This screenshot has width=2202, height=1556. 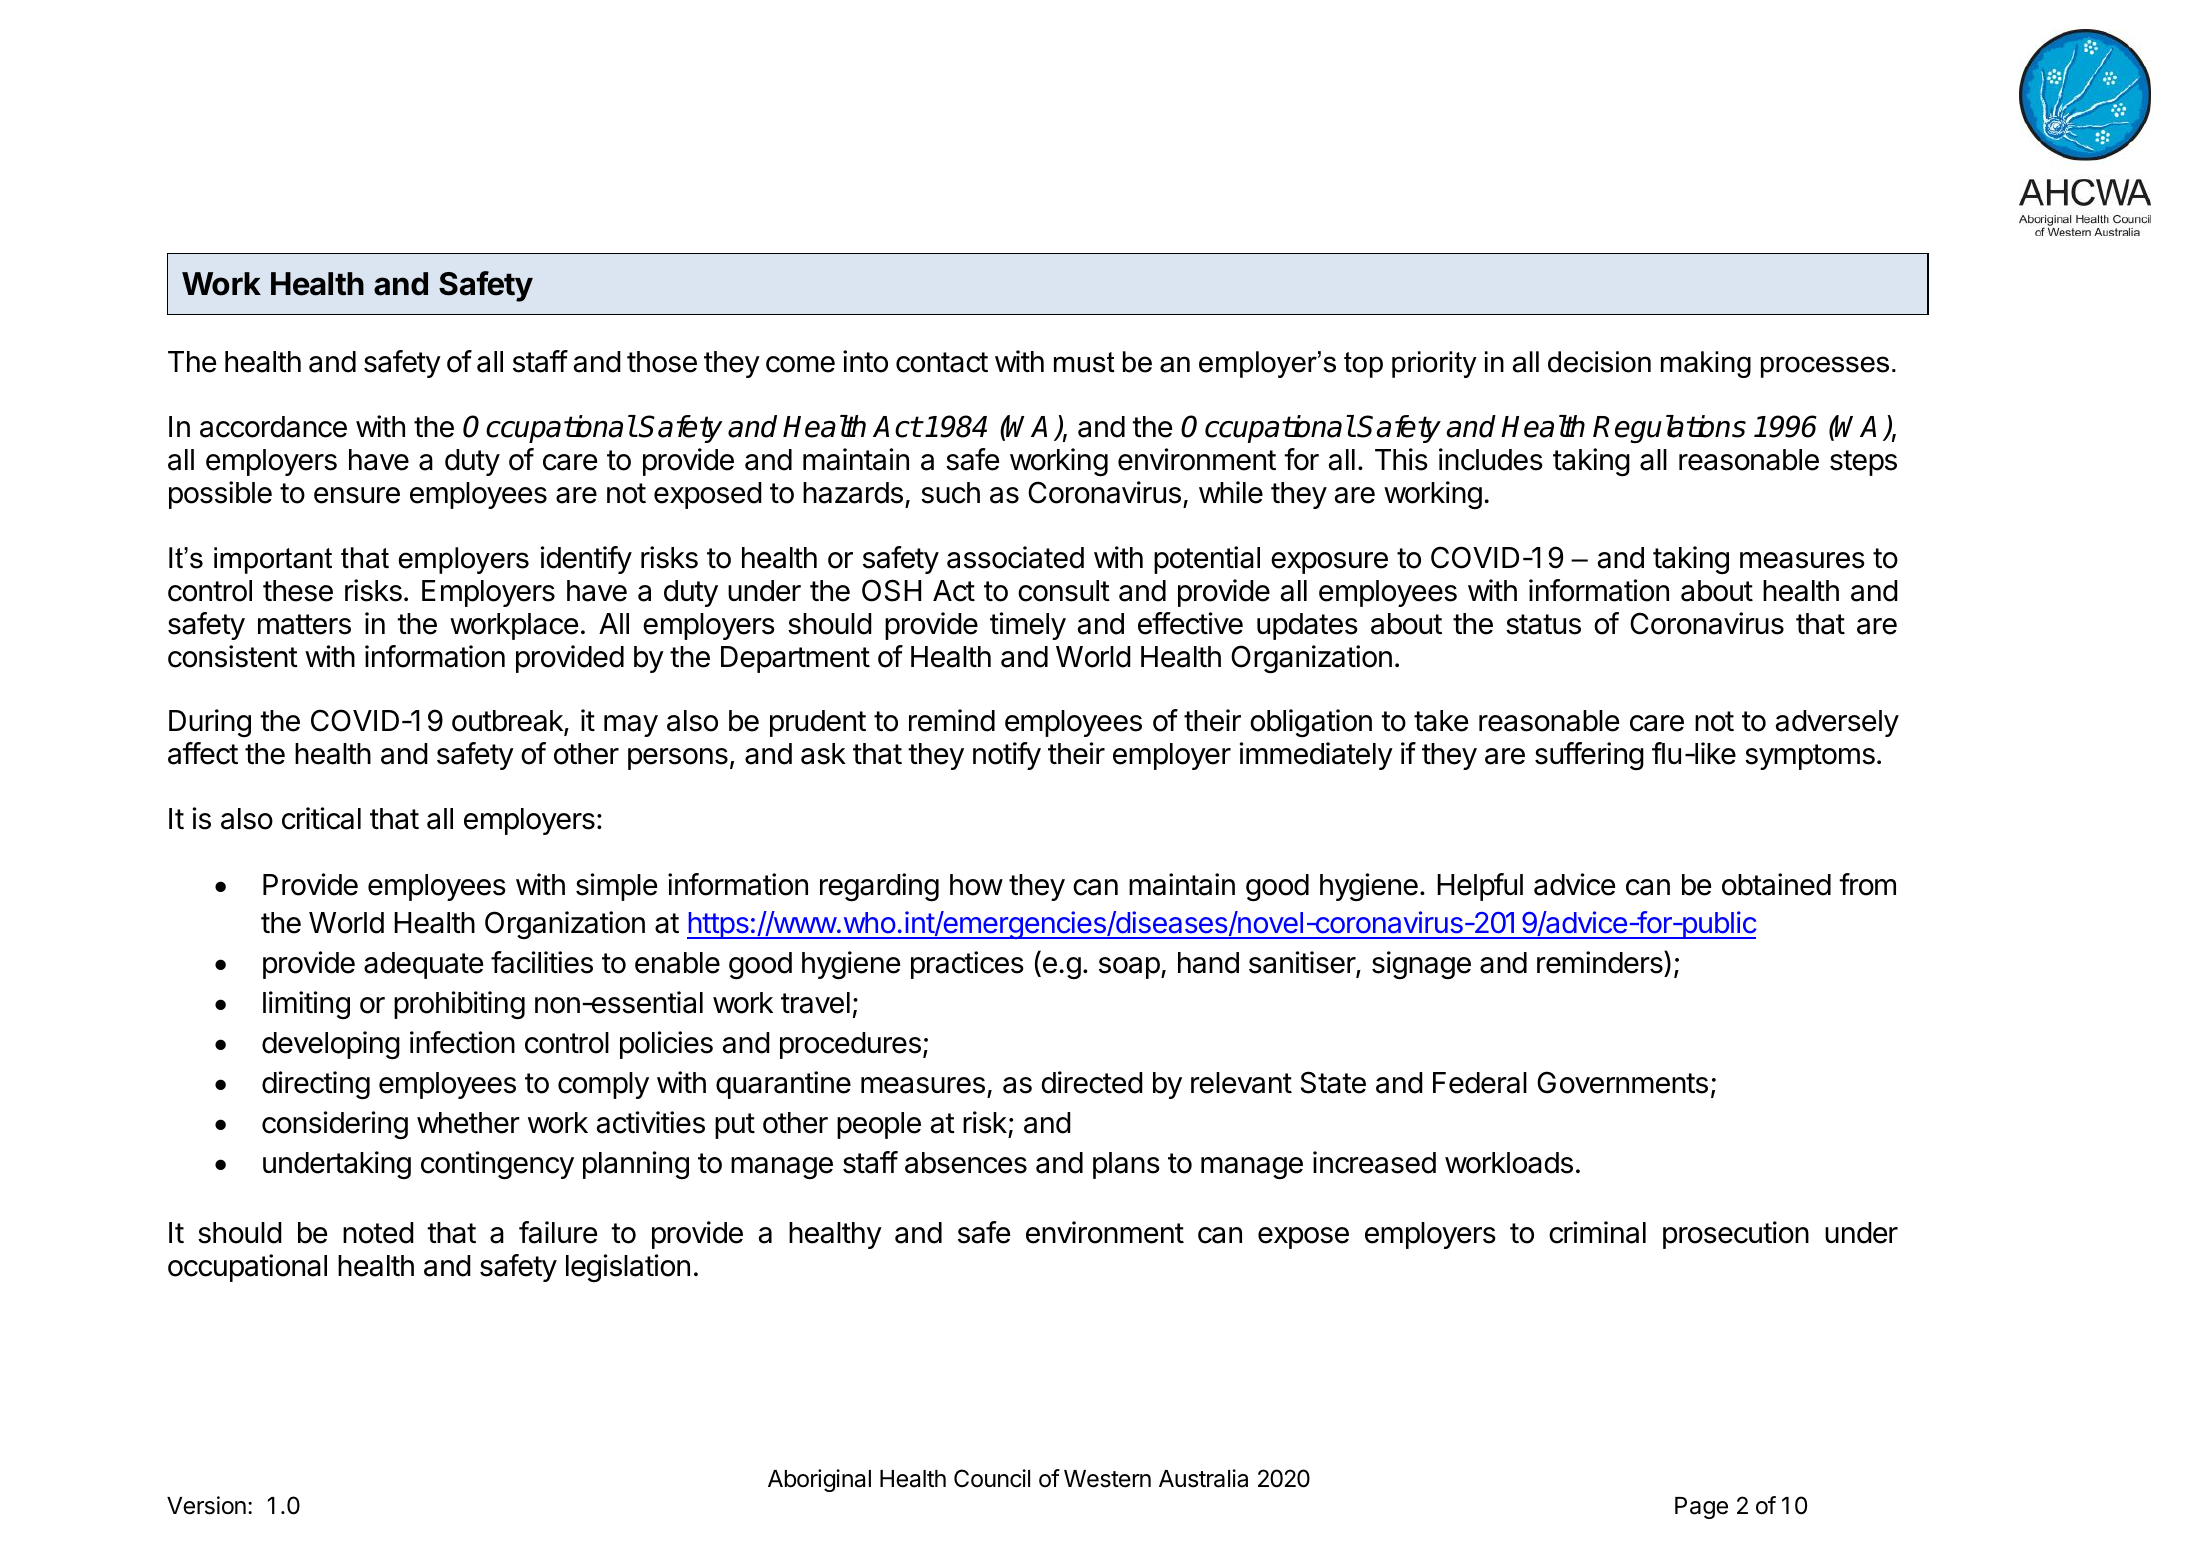 I want to click on criminal, so click(x=1597, y=1232).
